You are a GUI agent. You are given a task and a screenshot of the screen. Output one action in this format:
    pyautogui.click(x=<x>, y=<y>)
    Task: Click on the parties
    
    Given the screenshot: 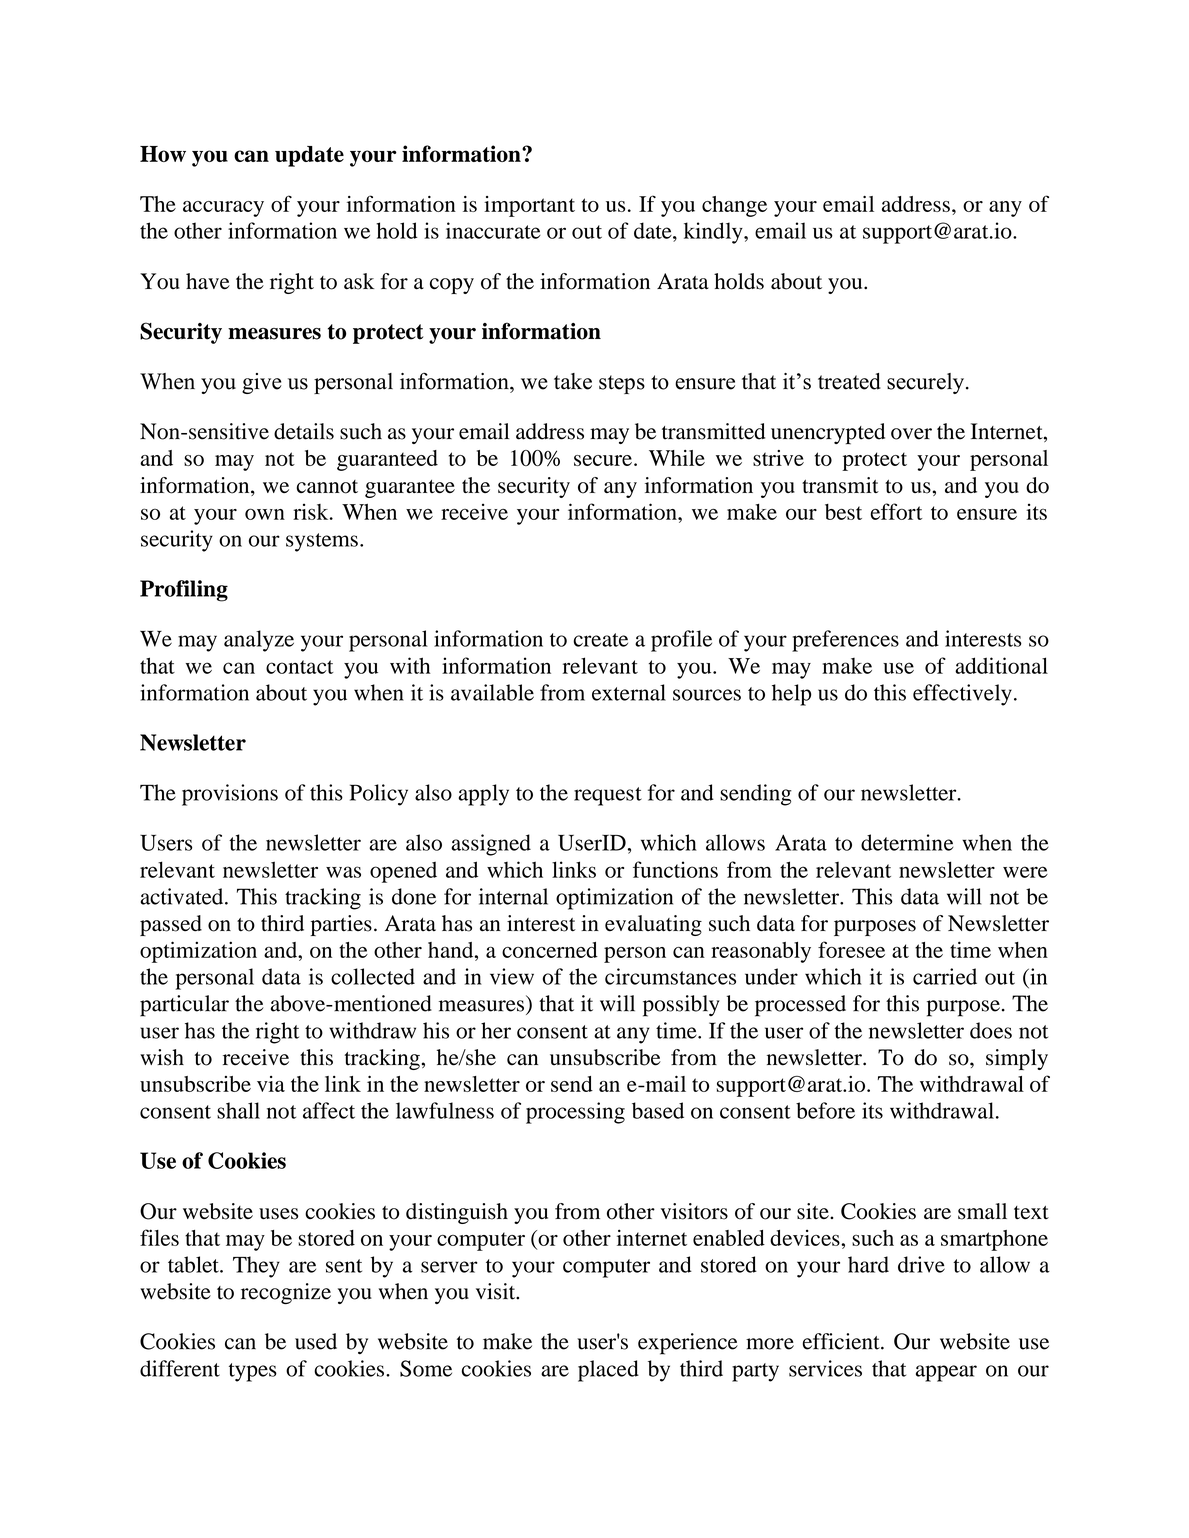 What is the action you would take?
    pyautogui.click(x=341, y=925)
